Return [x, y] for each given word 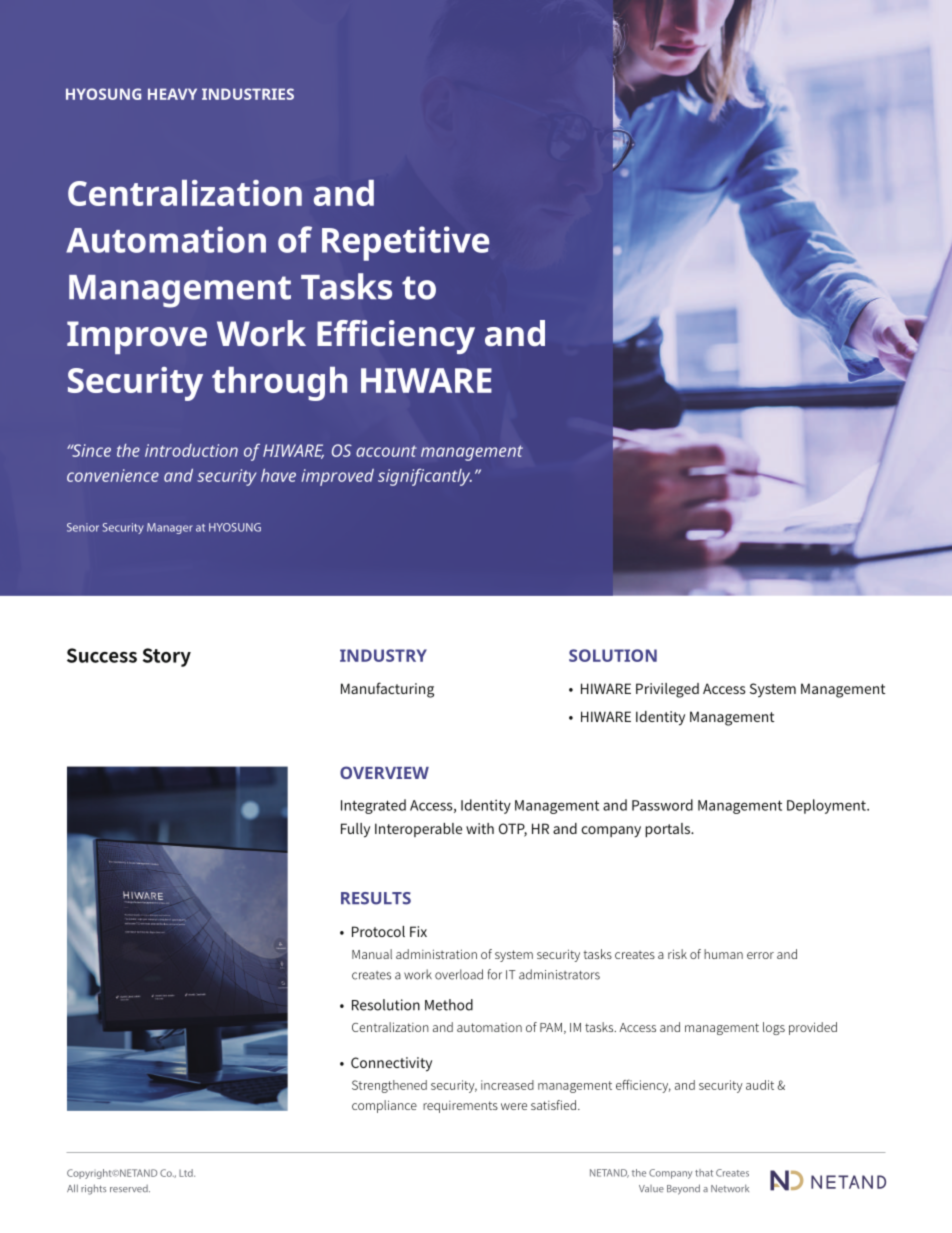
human [723, 954]
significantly [425, 477]
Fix [418, 931]
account [386, 451]
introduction [191, 450]
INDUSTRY [383, 655]
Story [167, 657]
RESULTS [376, 898]
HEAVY [172, 94]
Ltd [187, 1173]
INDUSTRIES [248, 94]
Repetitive [405, 243]
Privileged [667, 690]
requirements [460, 1107]
